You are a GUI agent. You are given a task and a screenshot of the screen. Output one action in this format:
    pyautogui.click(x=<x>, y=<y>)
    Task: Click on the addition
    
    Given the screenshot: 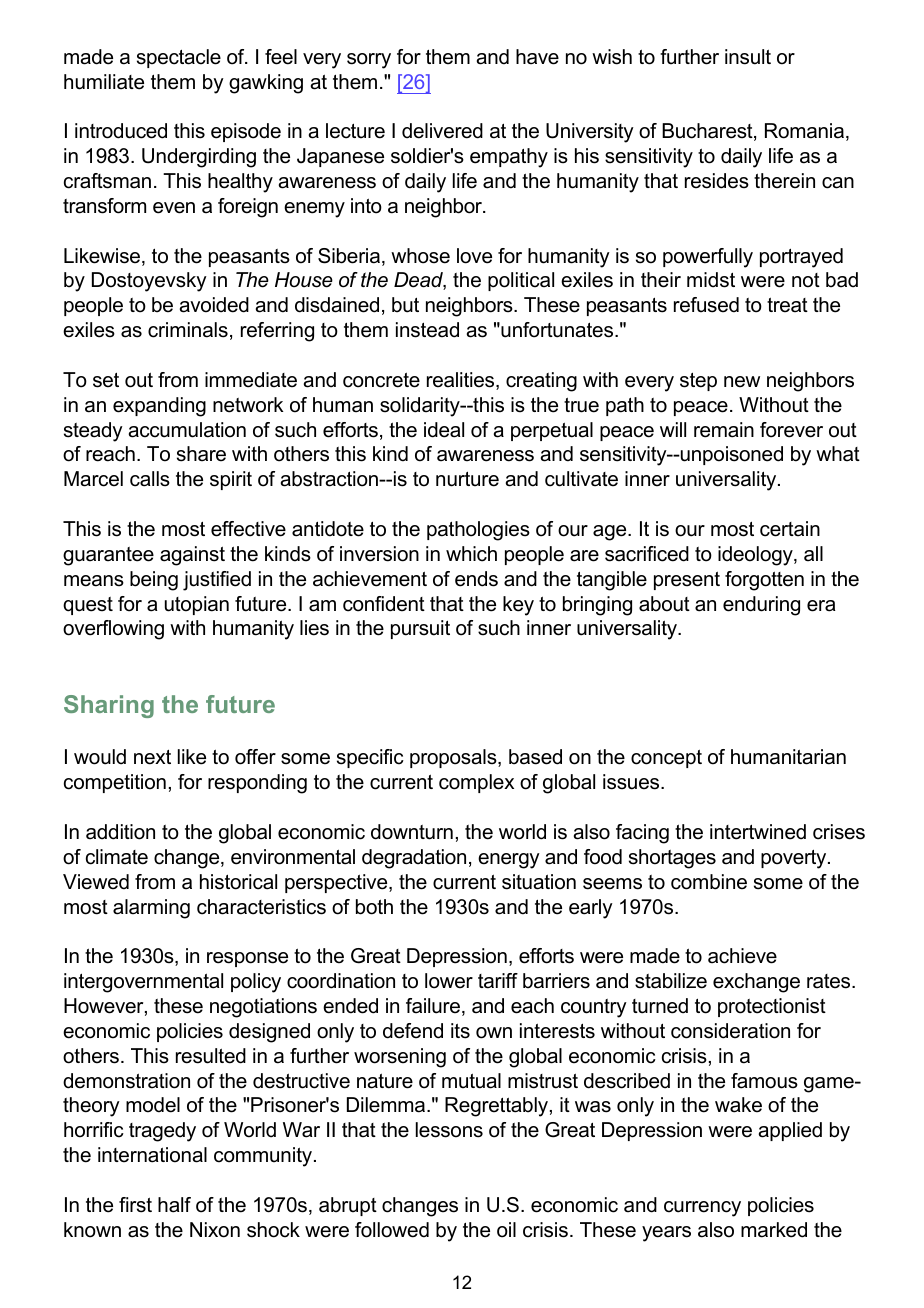 What is the action you would take?
    pyautogui.click(x=120, y=832)
